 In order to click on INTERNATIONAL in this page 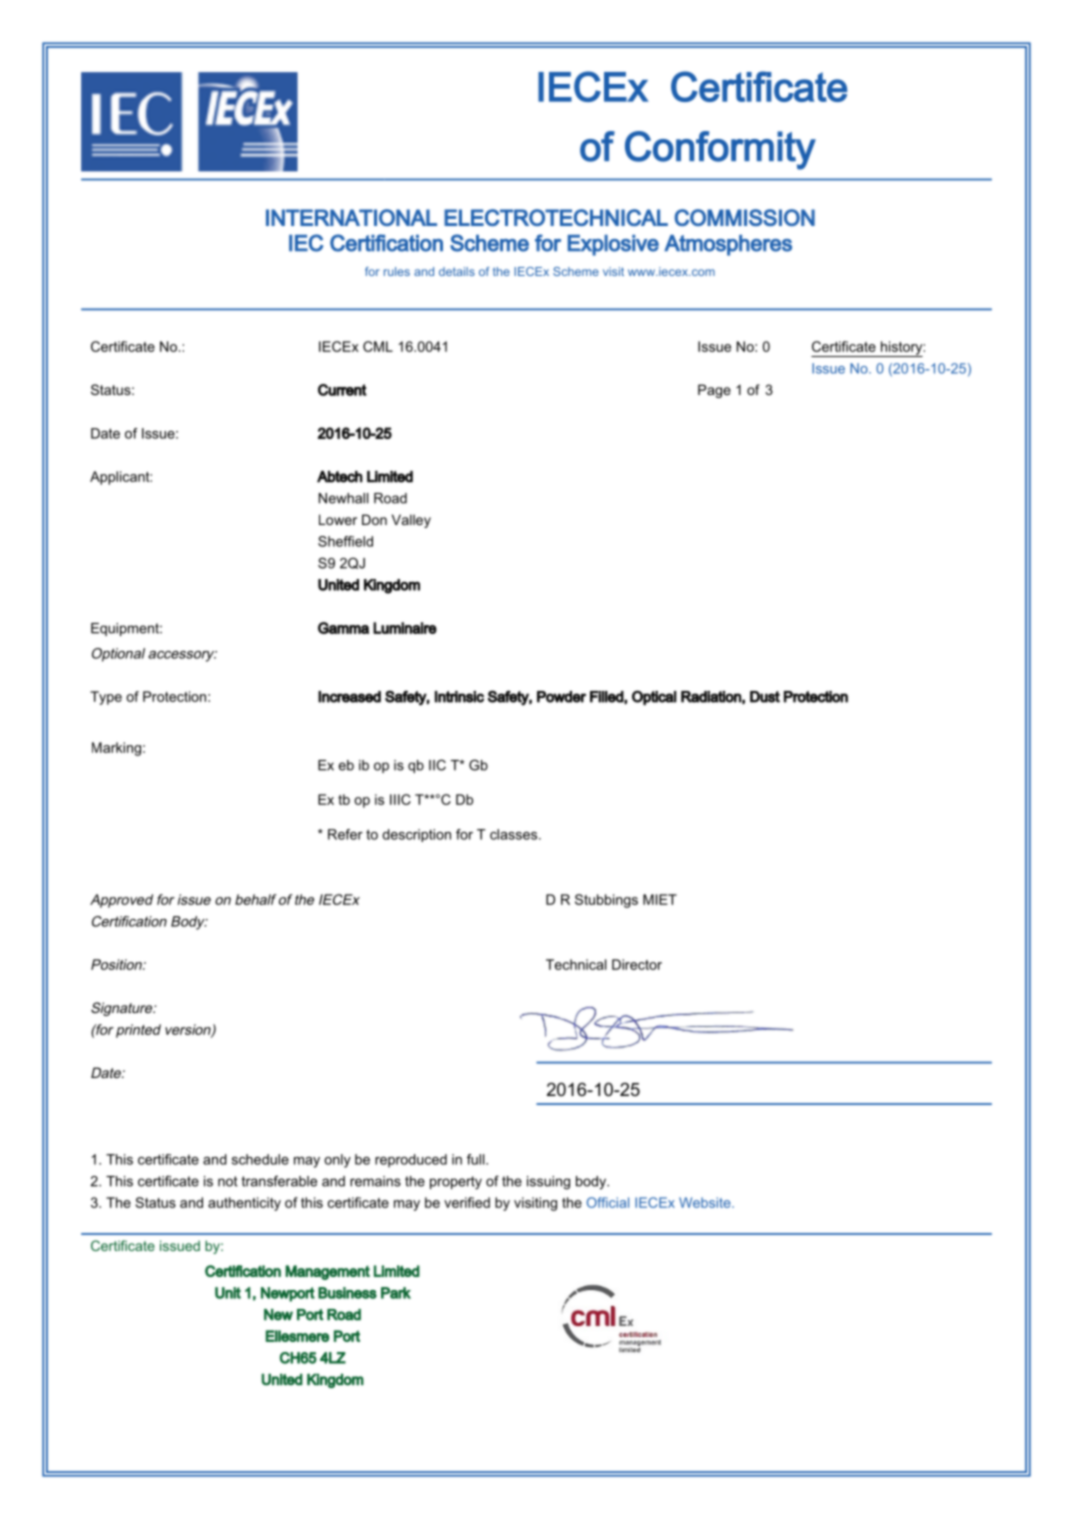, I will do `click(351, 217)`.
